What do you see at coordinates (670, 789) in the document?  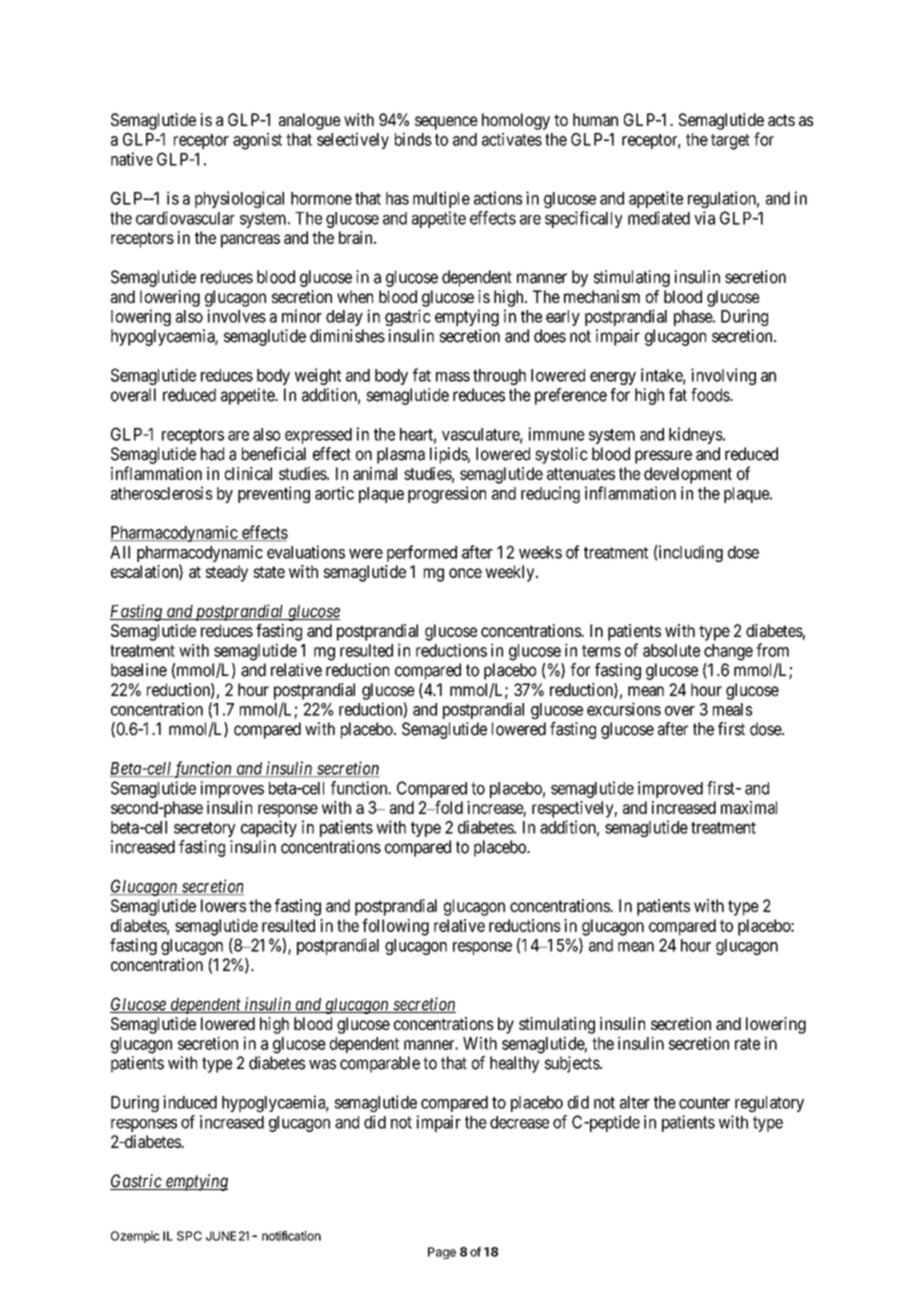 I see `improved` at bounding box center [670, 789].
